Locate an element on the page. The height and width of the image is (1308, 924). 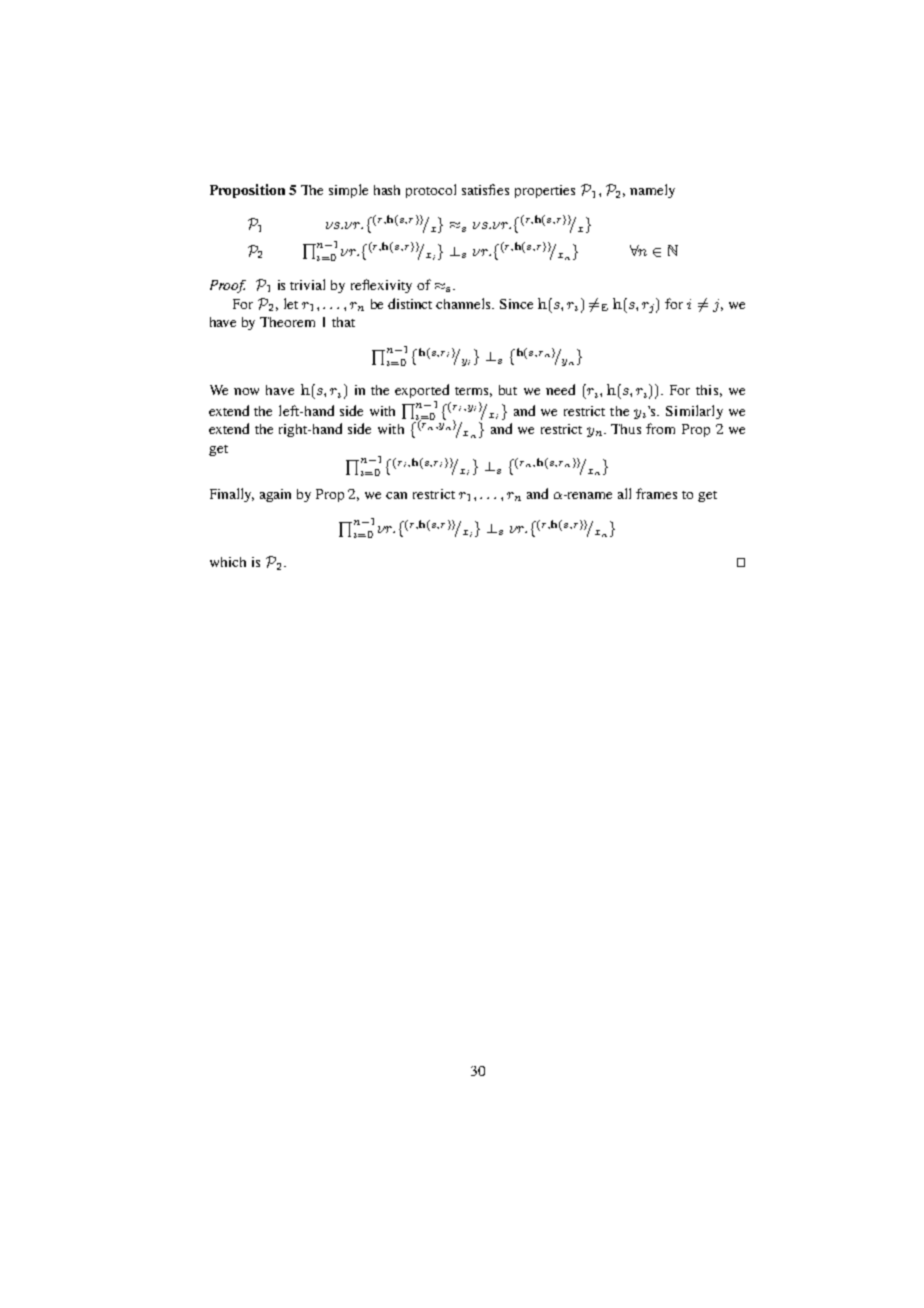
satisfies is located at coordinates (485, 189).
